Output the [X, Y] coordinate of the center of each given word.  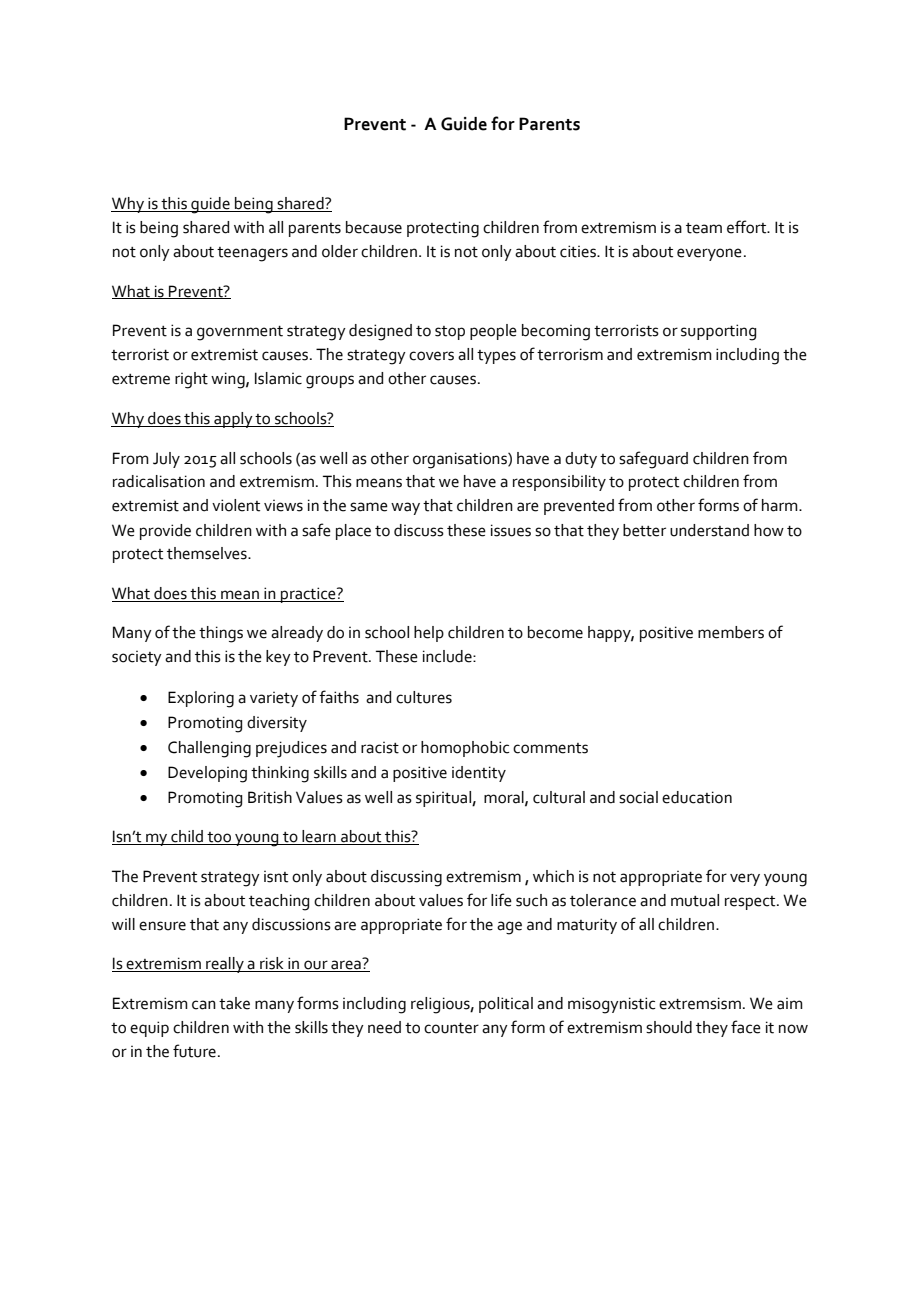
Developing [207, 774]
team [704, 228]
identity [479, 774]
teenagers [252, 254]
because [374, 227]
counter [451, 1028]
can [204, 1005]
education [697, 797]
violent [236, 505]
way [405, 508]
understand [709, 530]
